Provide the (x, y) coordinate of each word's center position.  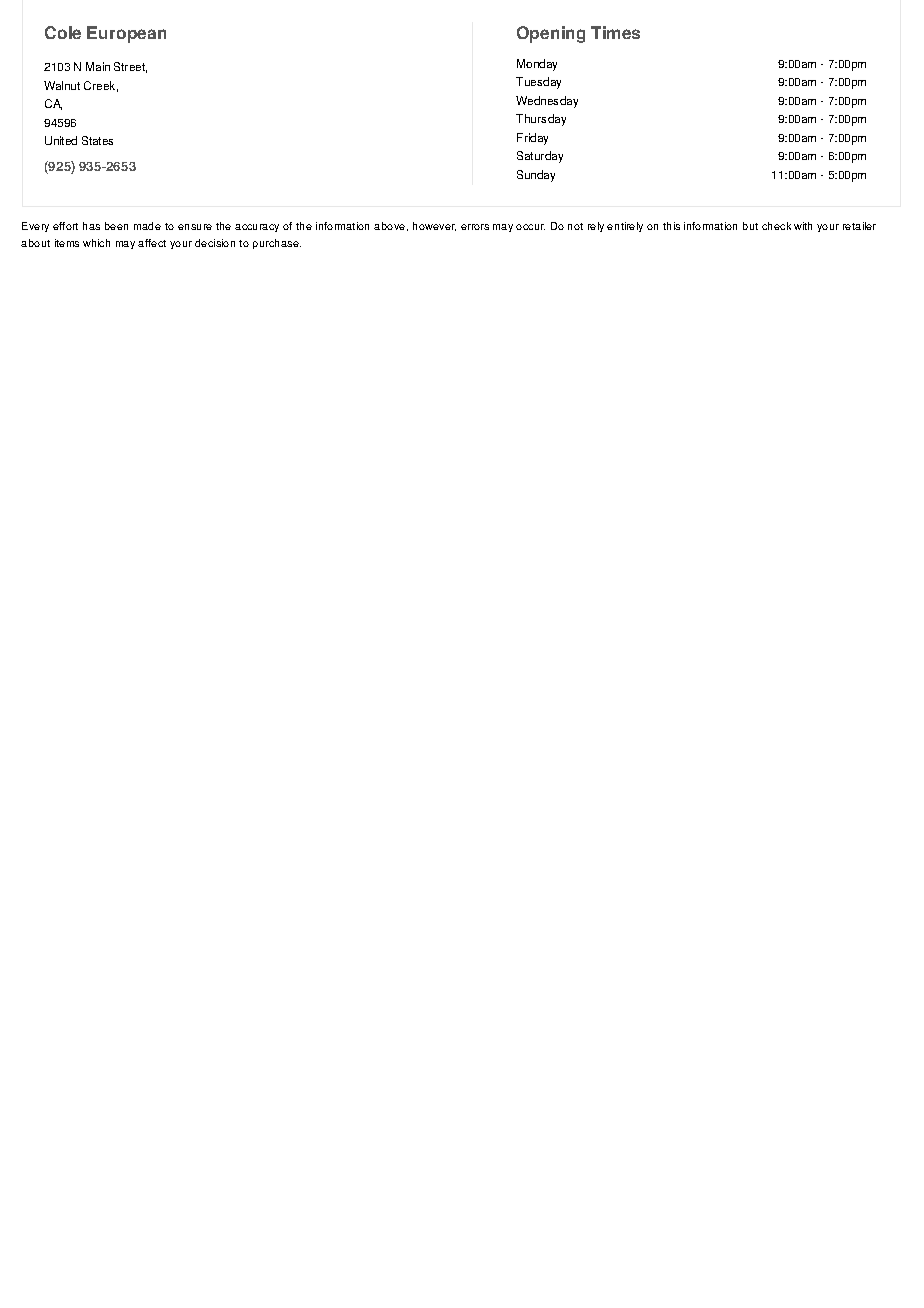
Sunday (536, 176)
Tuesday (538, 83)
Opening (551, 34)
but (750, 226)
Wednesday (547, 102)
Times (615, 32)
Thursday (541, 120)
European (126, 34)
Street (130, 67)
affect (152, 243)
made (147, 226)
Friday (532, 139)
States (97, 140)
